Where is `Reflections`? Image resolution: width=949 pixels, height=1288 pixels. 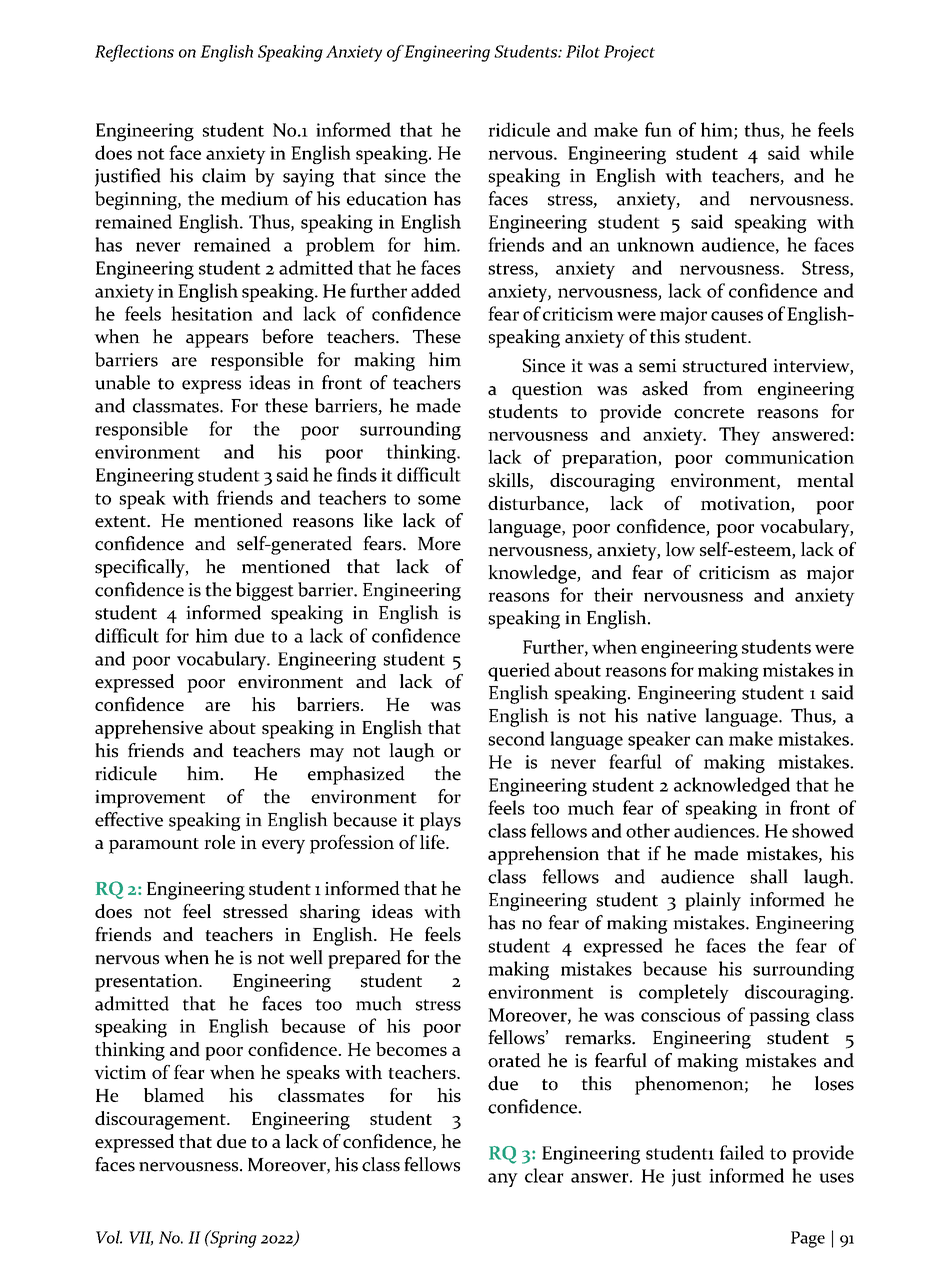 Reflections is located at coordinates (134, 53).
